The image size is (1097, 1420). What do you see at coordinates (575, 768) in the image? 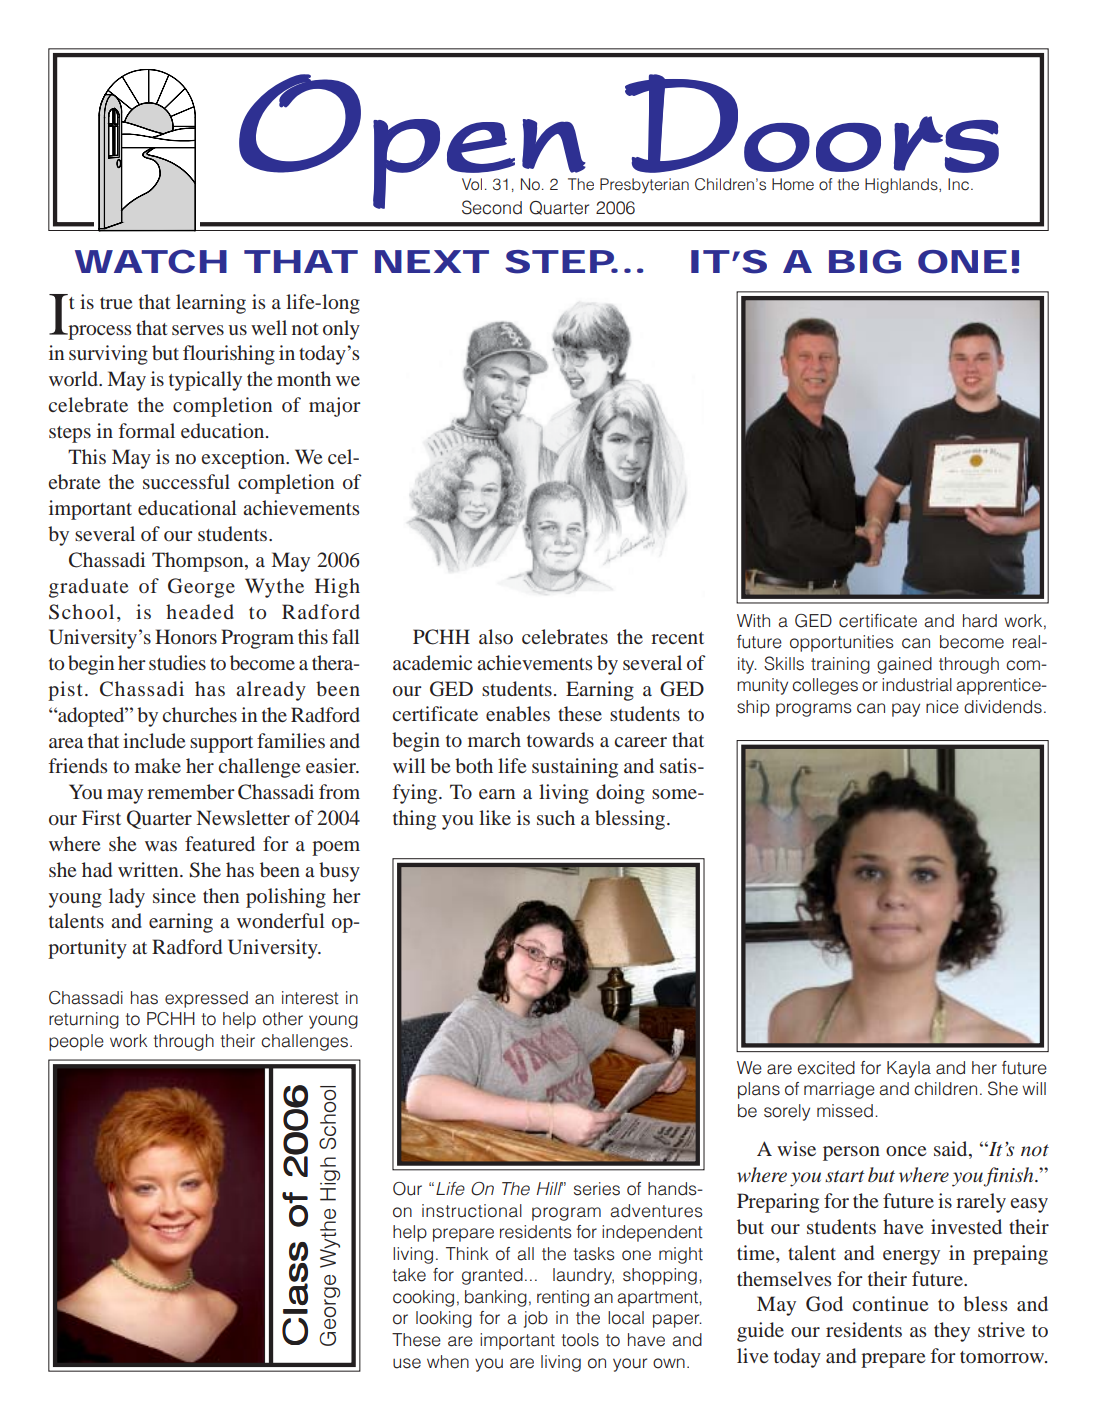
I see `sustaining` at bounding box center [575, 768].
